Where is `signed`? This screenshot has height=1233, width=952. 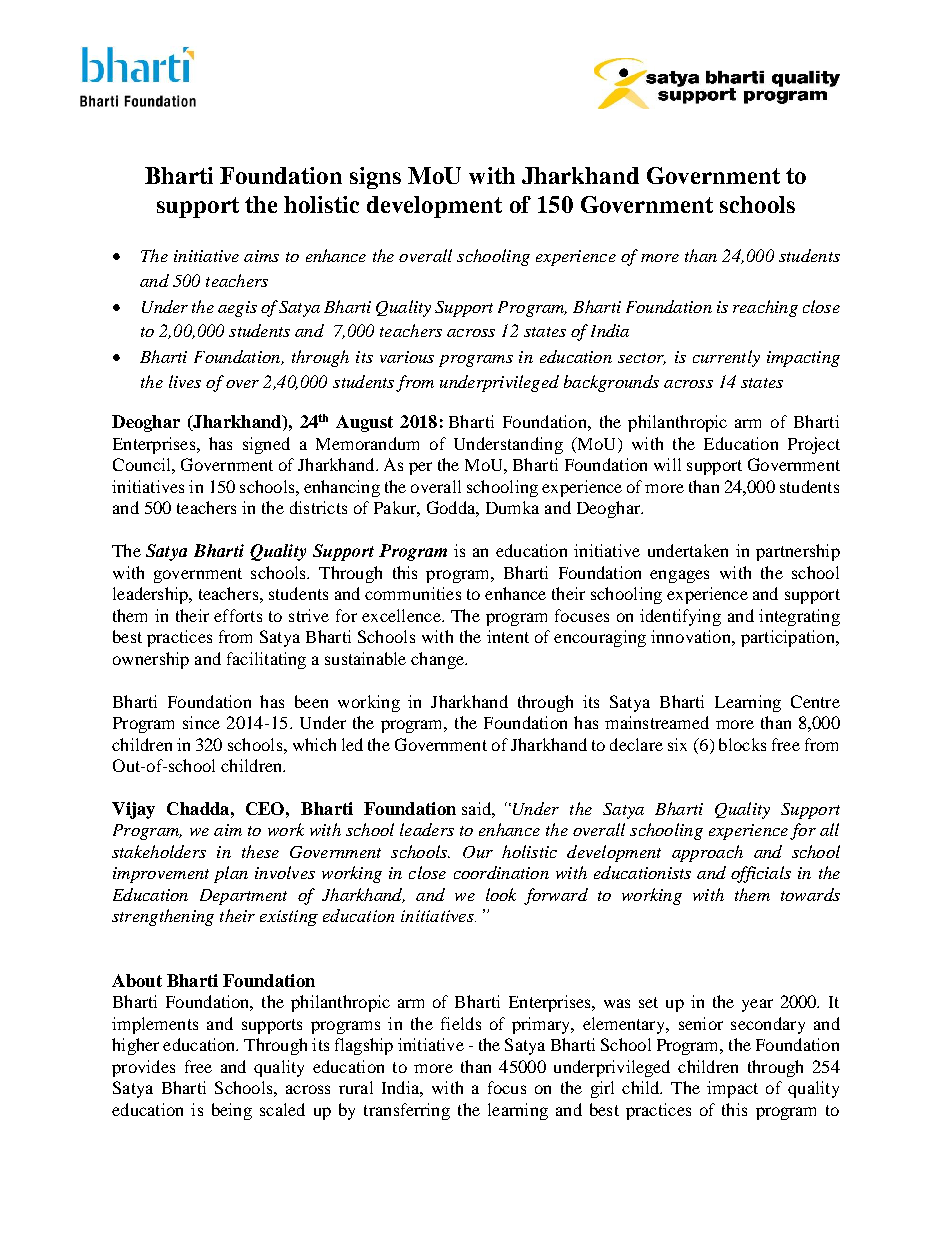 signed is located at coordinates (266, 445).
